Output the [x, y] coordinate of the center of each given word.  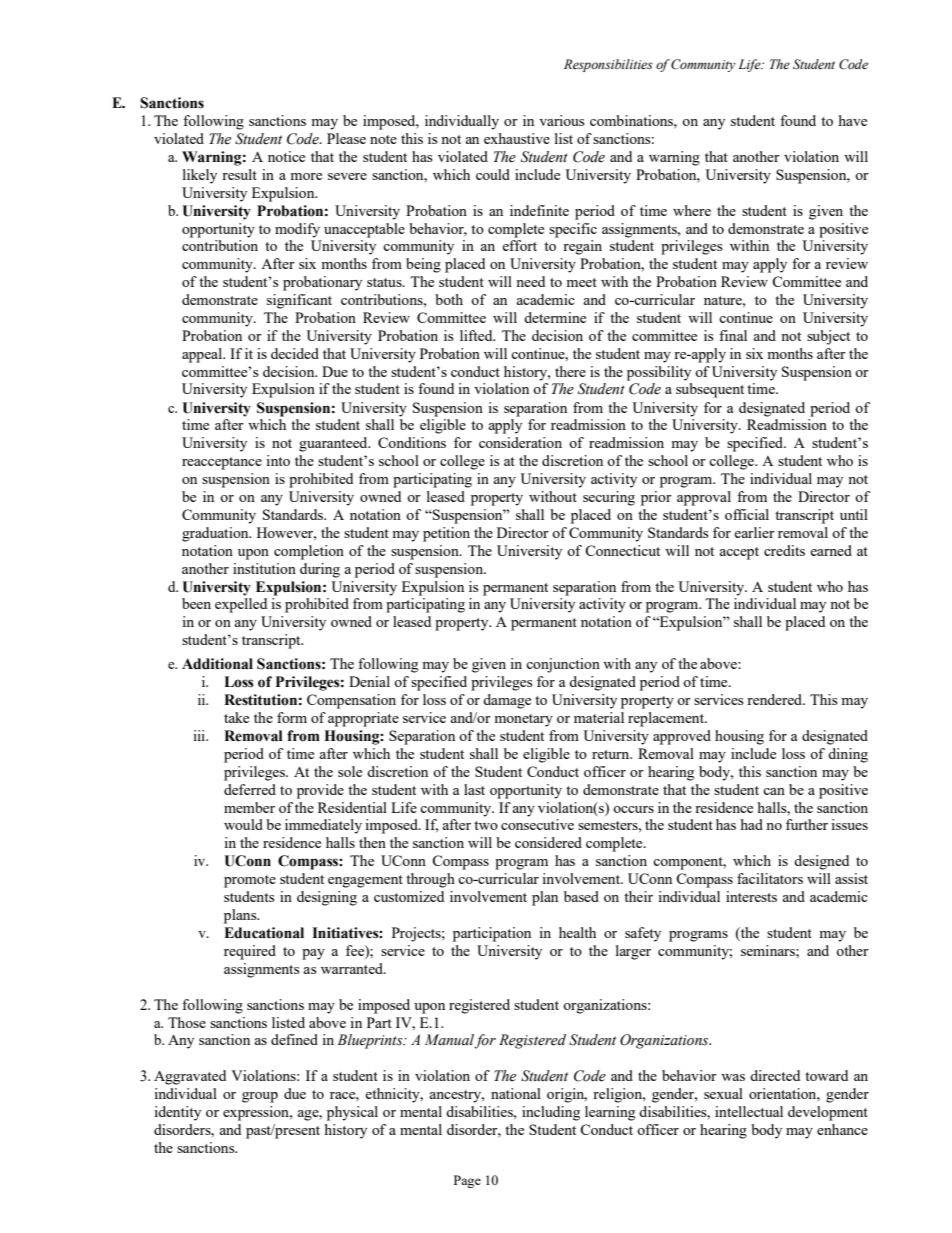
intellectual [749, 1111]
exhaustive [517, 138]
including [551, 1113]
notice [286, 156]
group [260, 1097]
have [853, 120]
